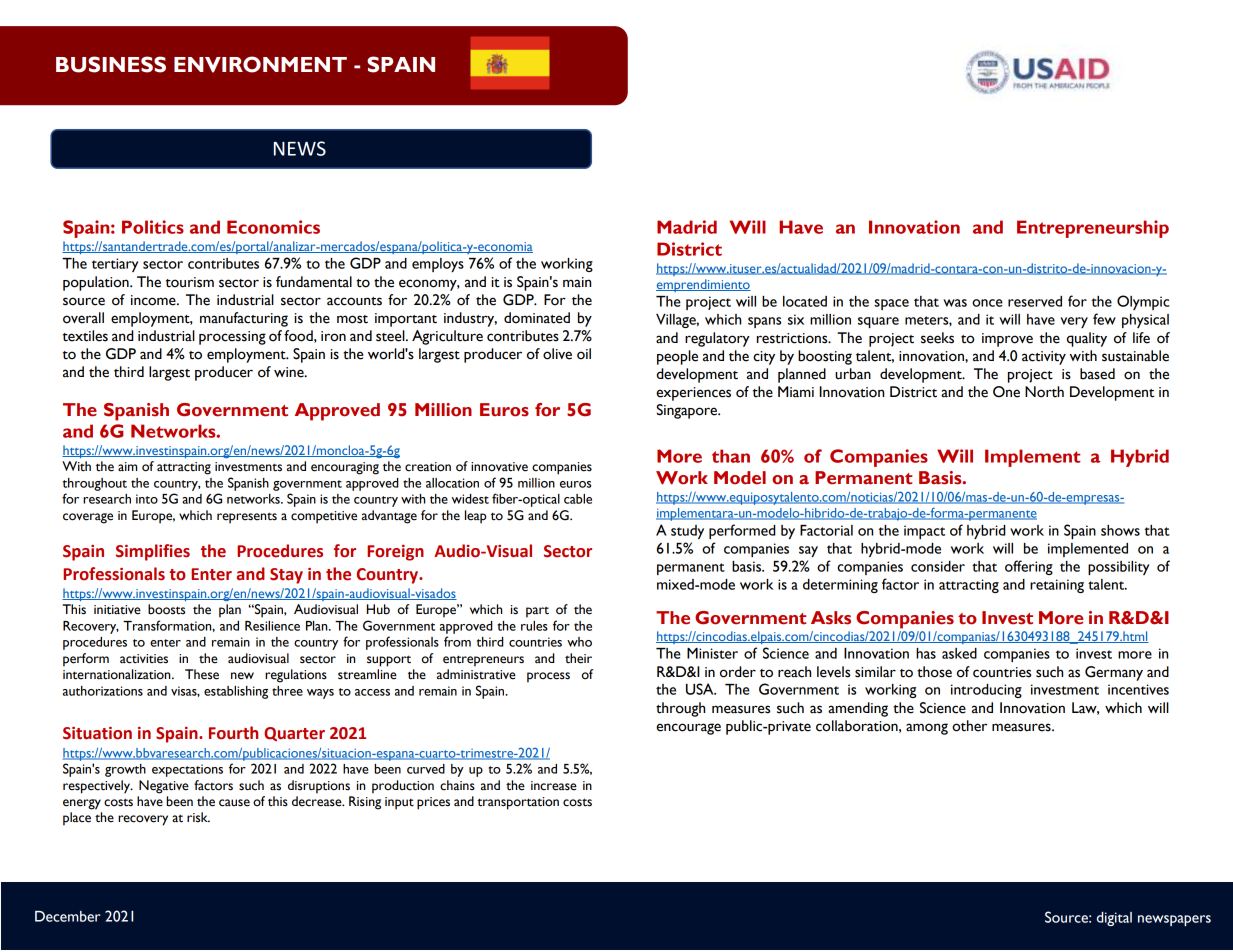 This screenshot has height=952, width=1233. I want to click on once, so click(987, 303).
